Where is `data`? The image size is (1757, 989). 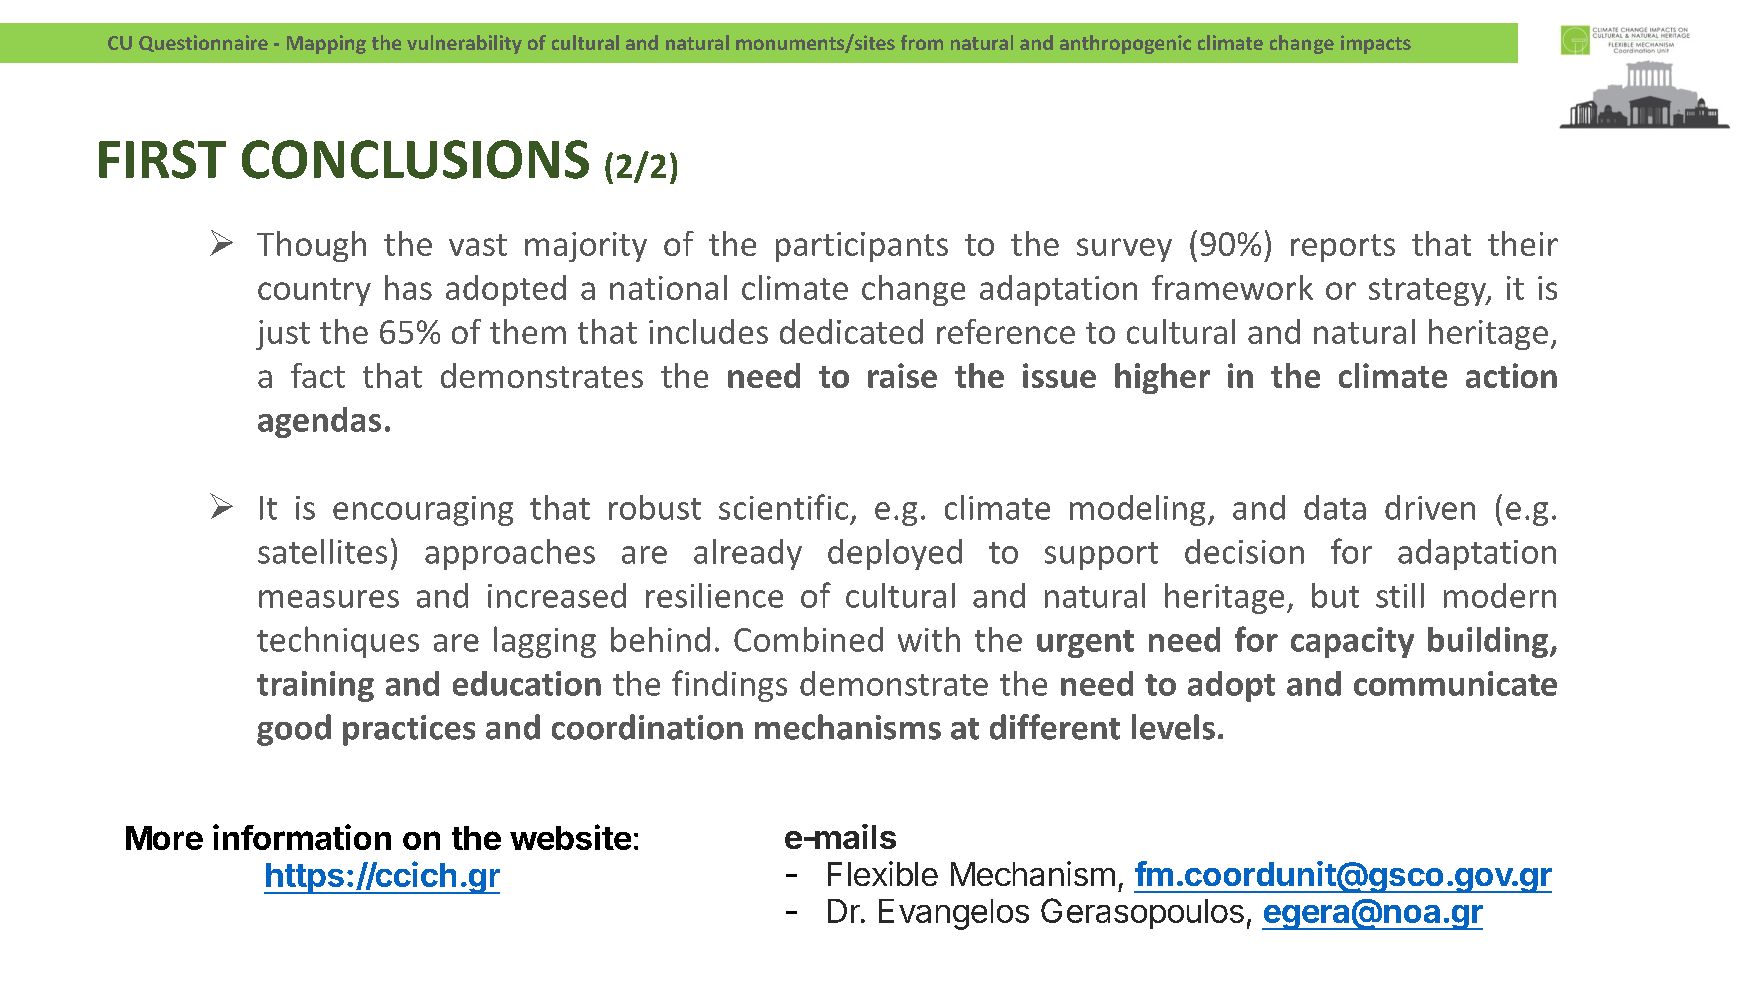
data is located at coordinates (1335, 507).
